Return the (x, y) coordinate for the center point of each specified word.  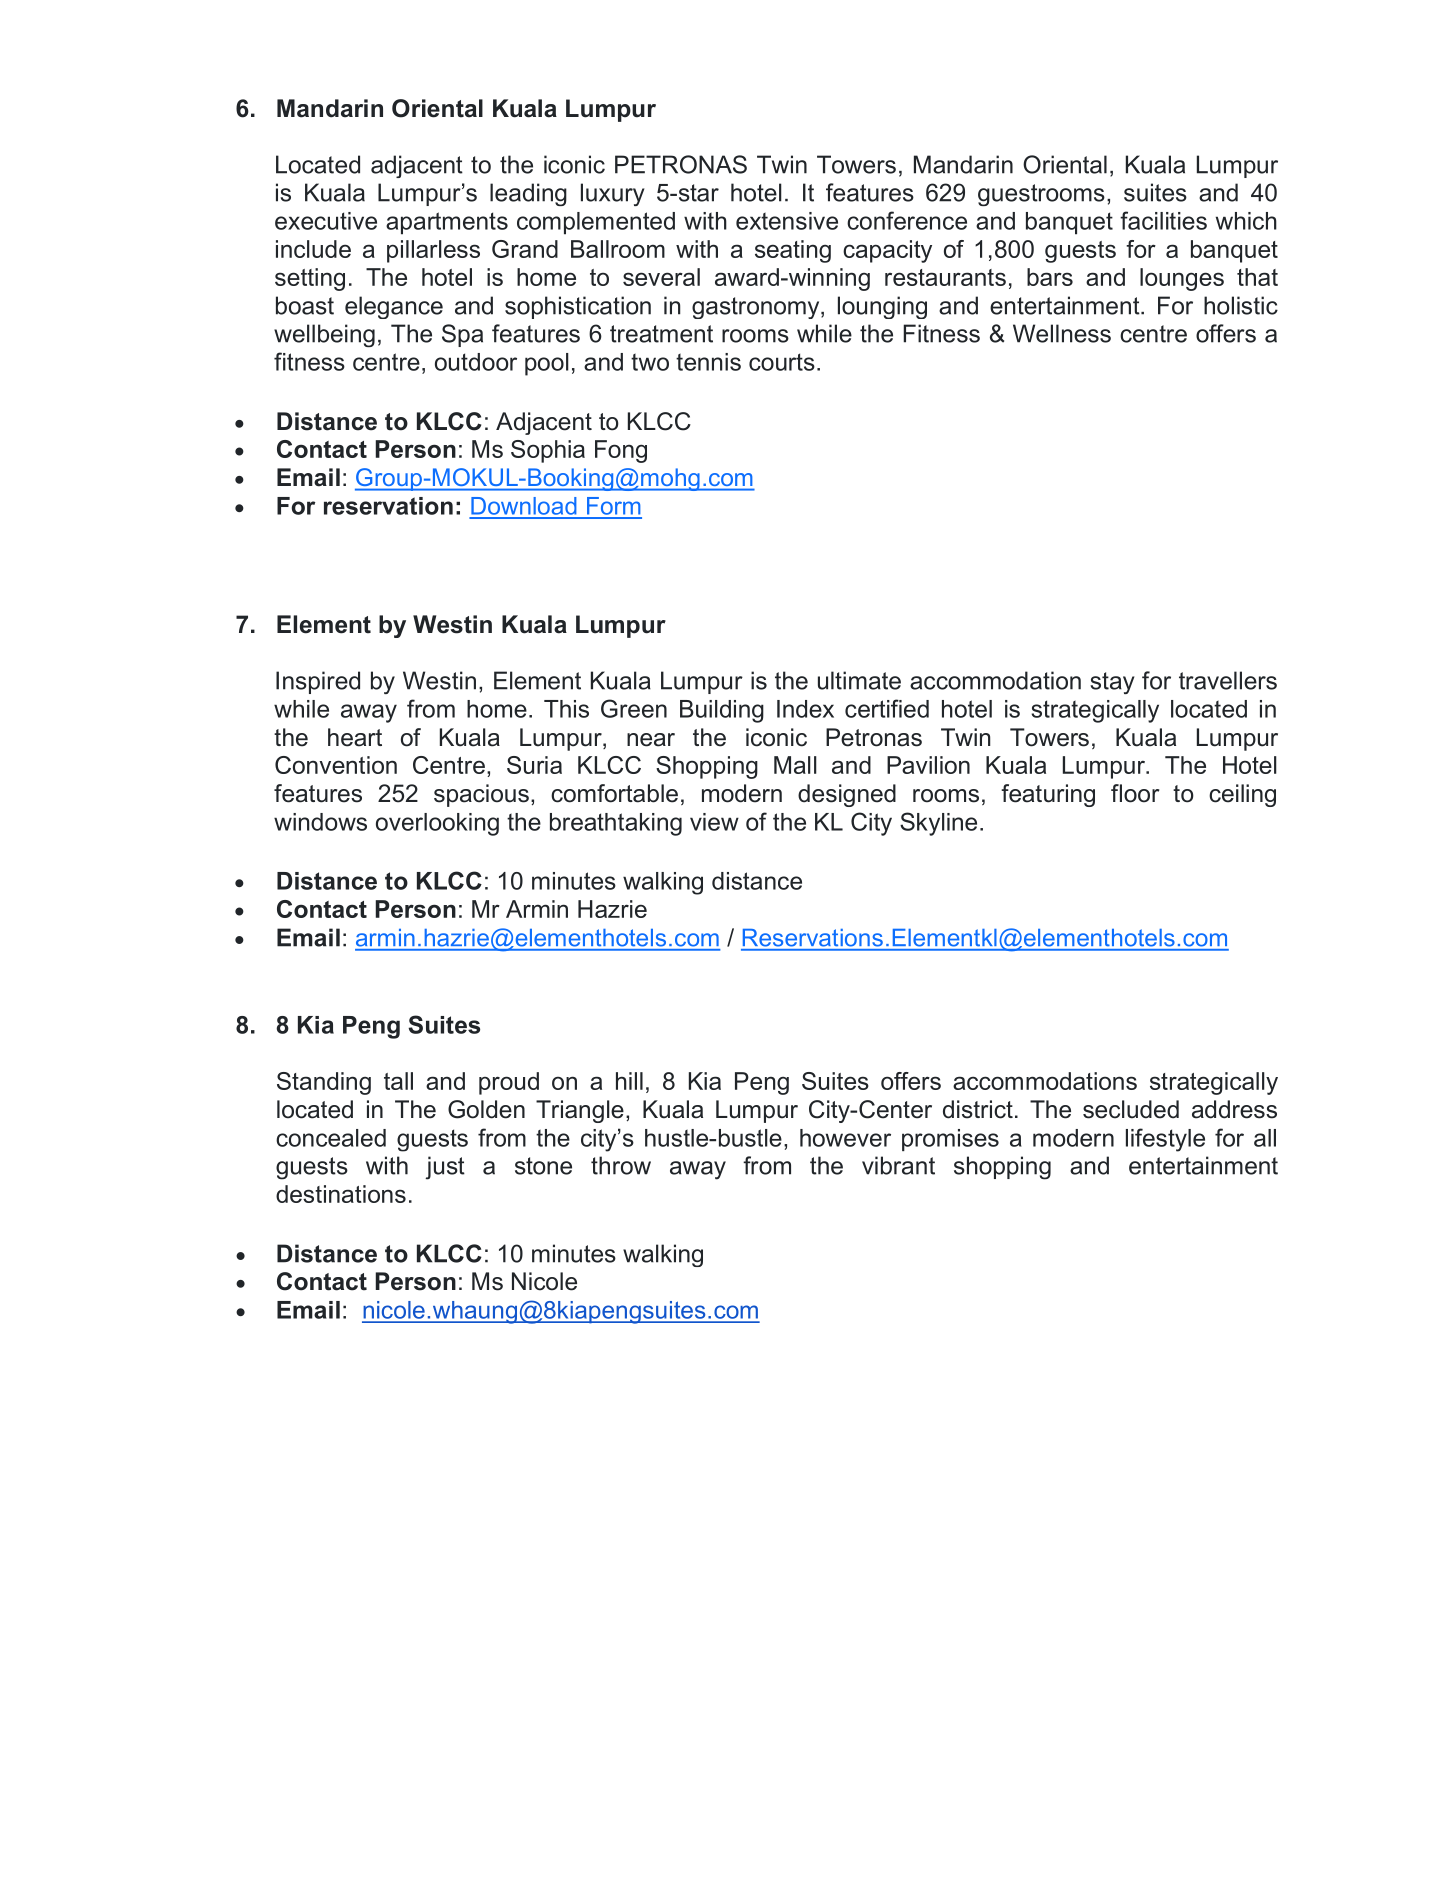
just (445, 1168)
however (845, 1138)
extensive (787, 221)
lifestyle (1165, 1140)
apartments (447, 223)
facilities (1163, 220)
